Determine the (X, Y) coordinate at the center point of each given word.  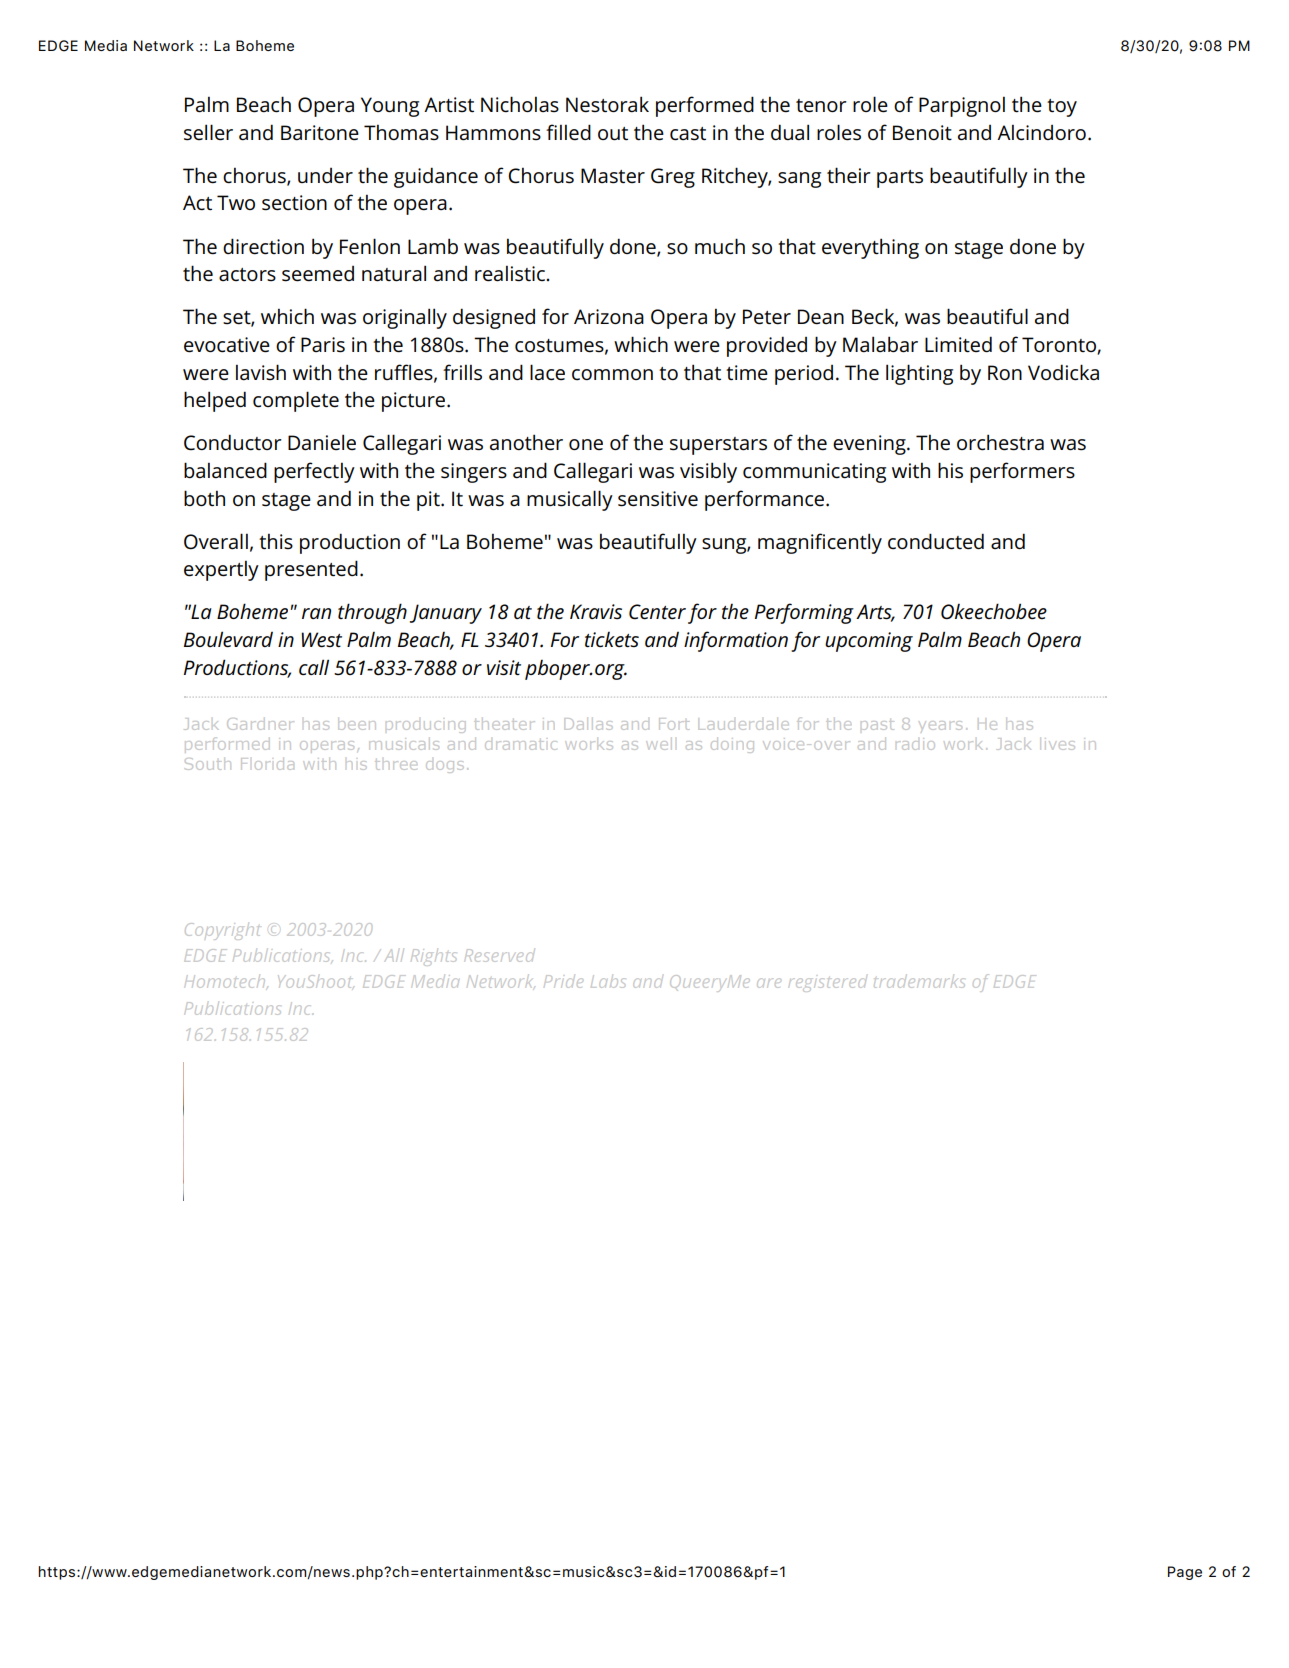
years (940, 726)
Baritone (320, 133)
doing (732, 745)
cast (688, 134)
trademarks (919, 981)
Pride (563, 981)
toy (1062, 108)
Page (1185, 1573)
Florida (267, 764)
